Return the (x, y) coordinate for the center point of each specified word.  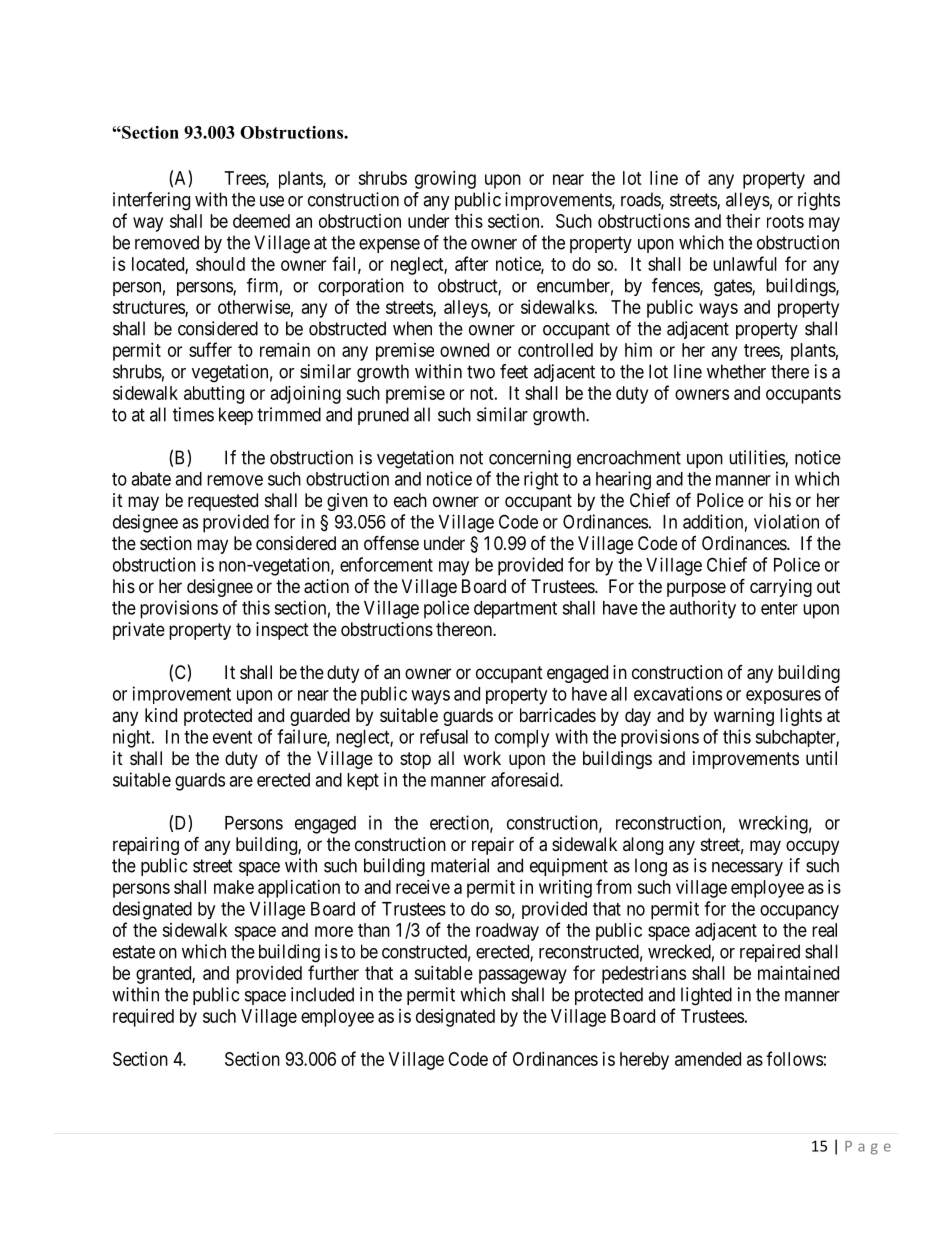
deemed (261, 221)
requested (223, 502)
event (232, 737)
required (143, 1018)
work (482, 758)
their (743, 221)
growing (445, 180)
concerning (530, 459)
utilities (757, 458)
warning (744, 717)
